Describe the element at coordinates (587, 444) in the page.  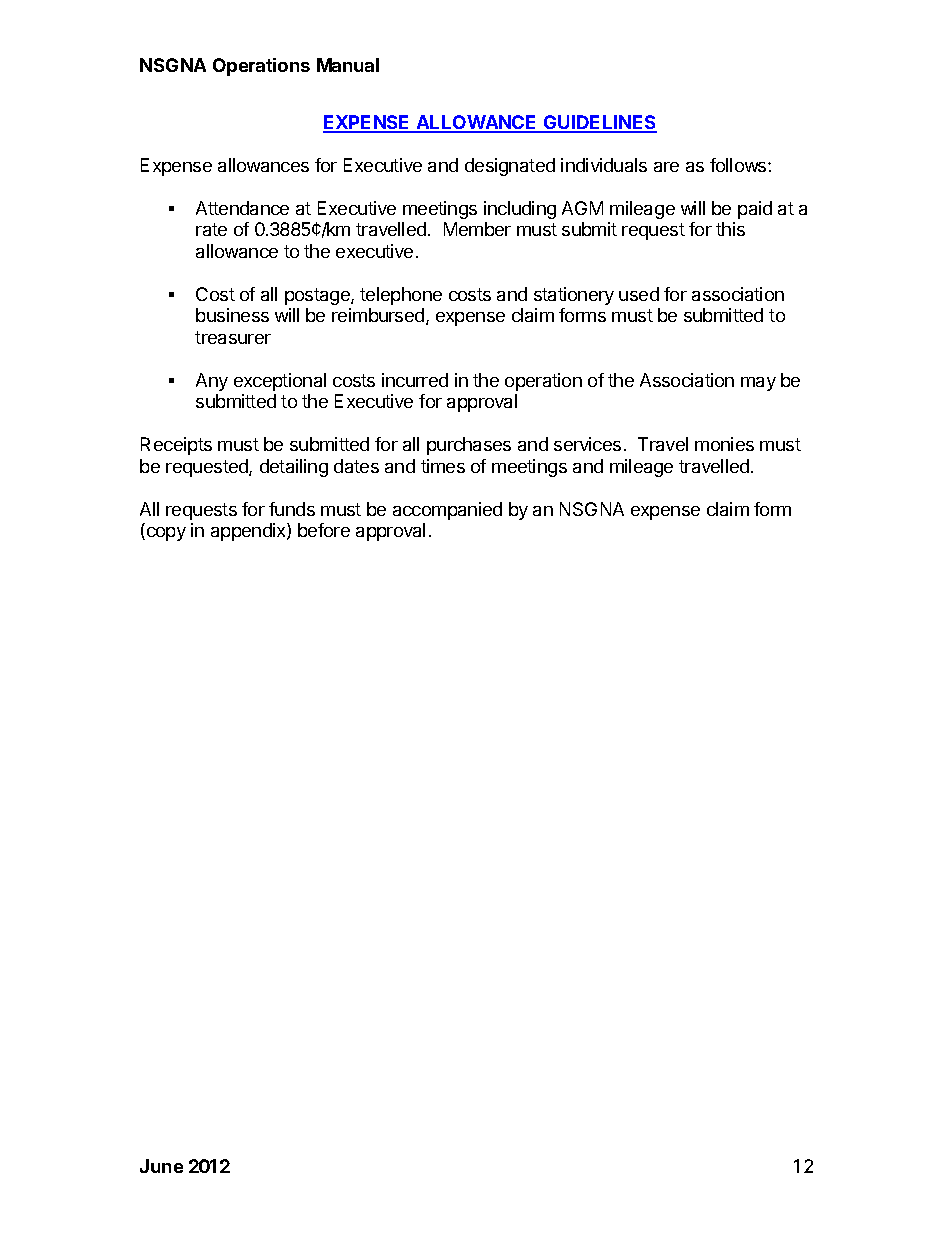
I see `services` at that location.
